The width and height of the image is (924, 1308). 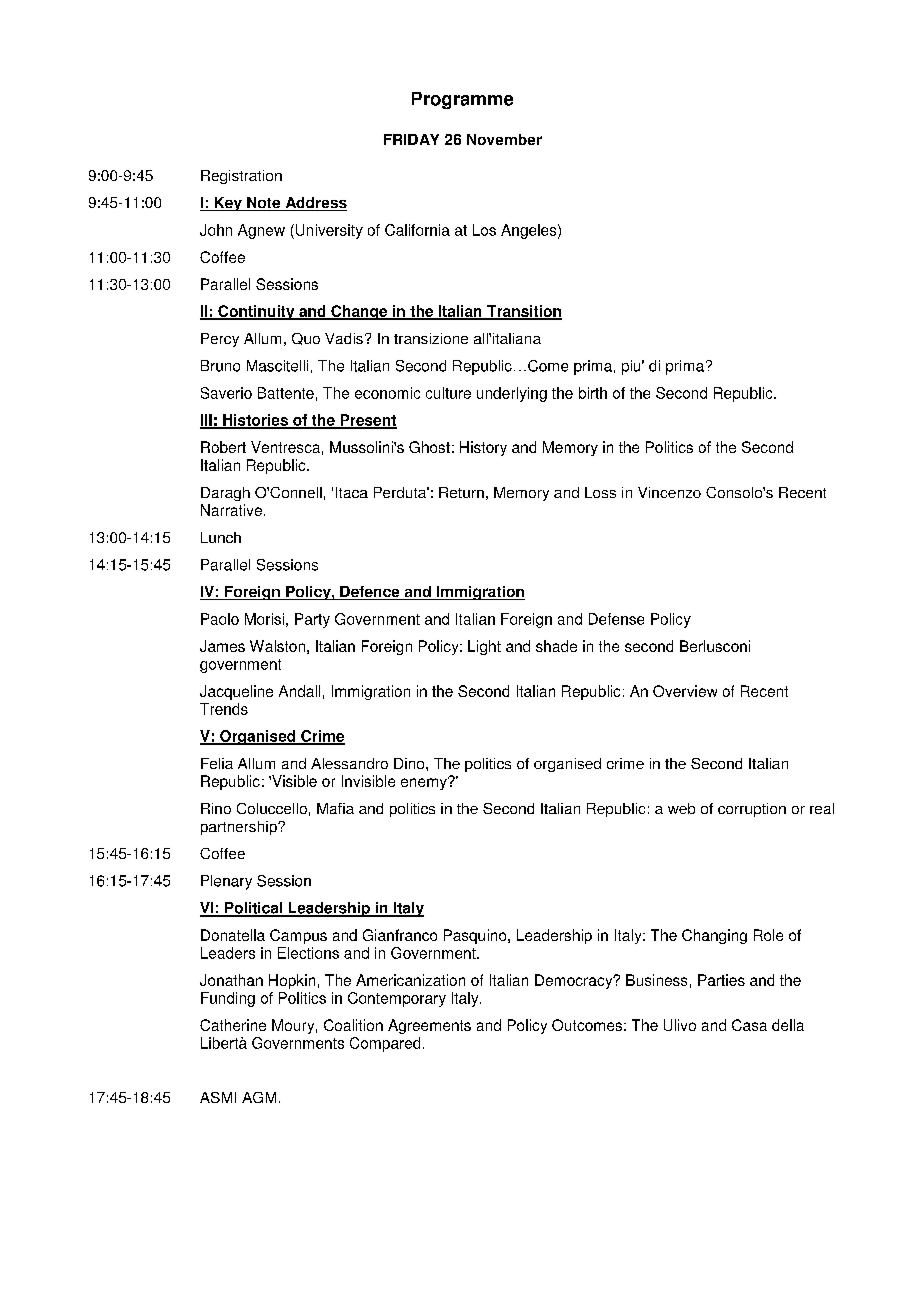 What do you see at coordinates (504, 139) in the image?
I see `November` at bounding box center [504, 139].
